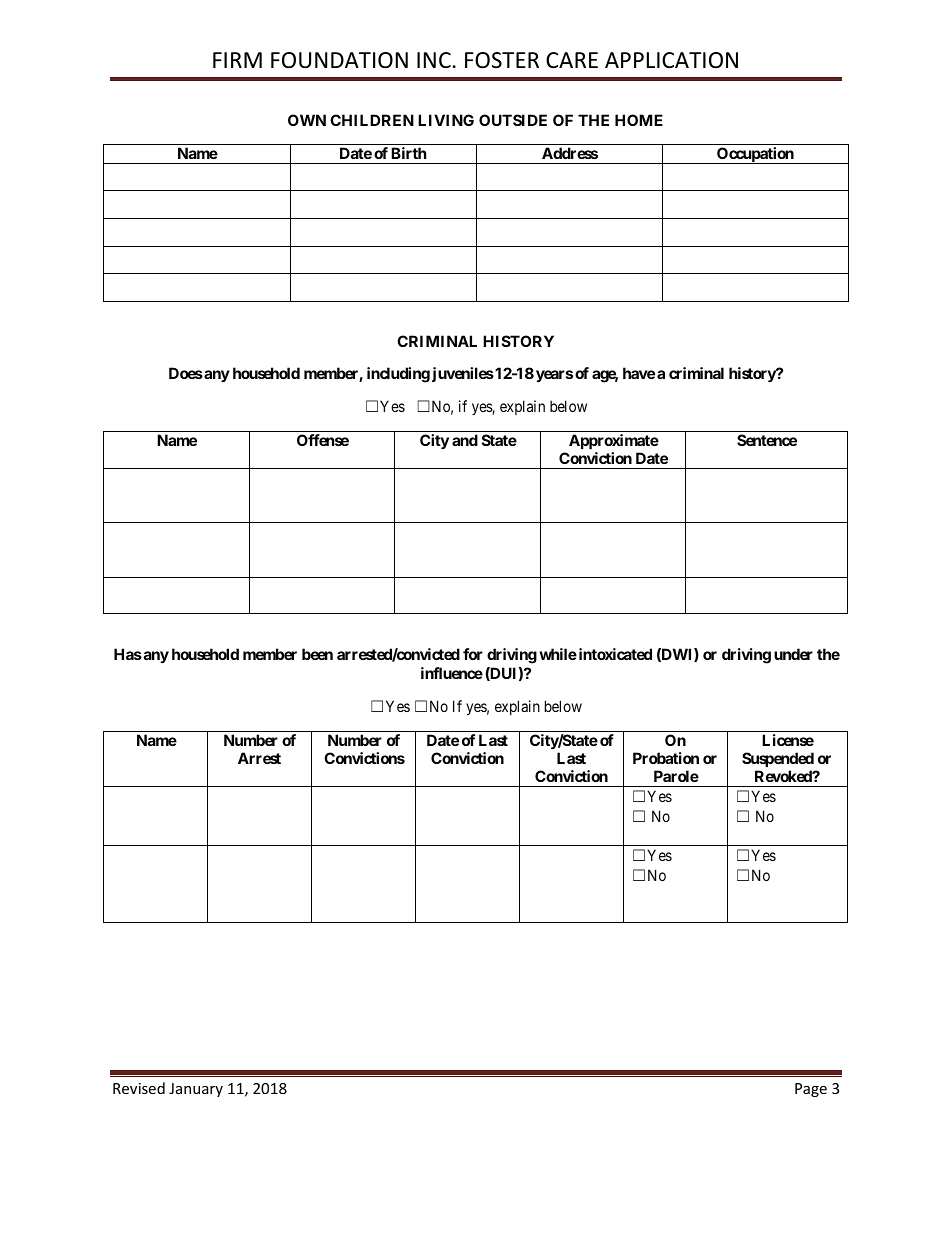 This document has width=952, height=1233. What do you see at coordinates (128, 654) in the document?
I see `Has` at bounding box center [128, 654].
